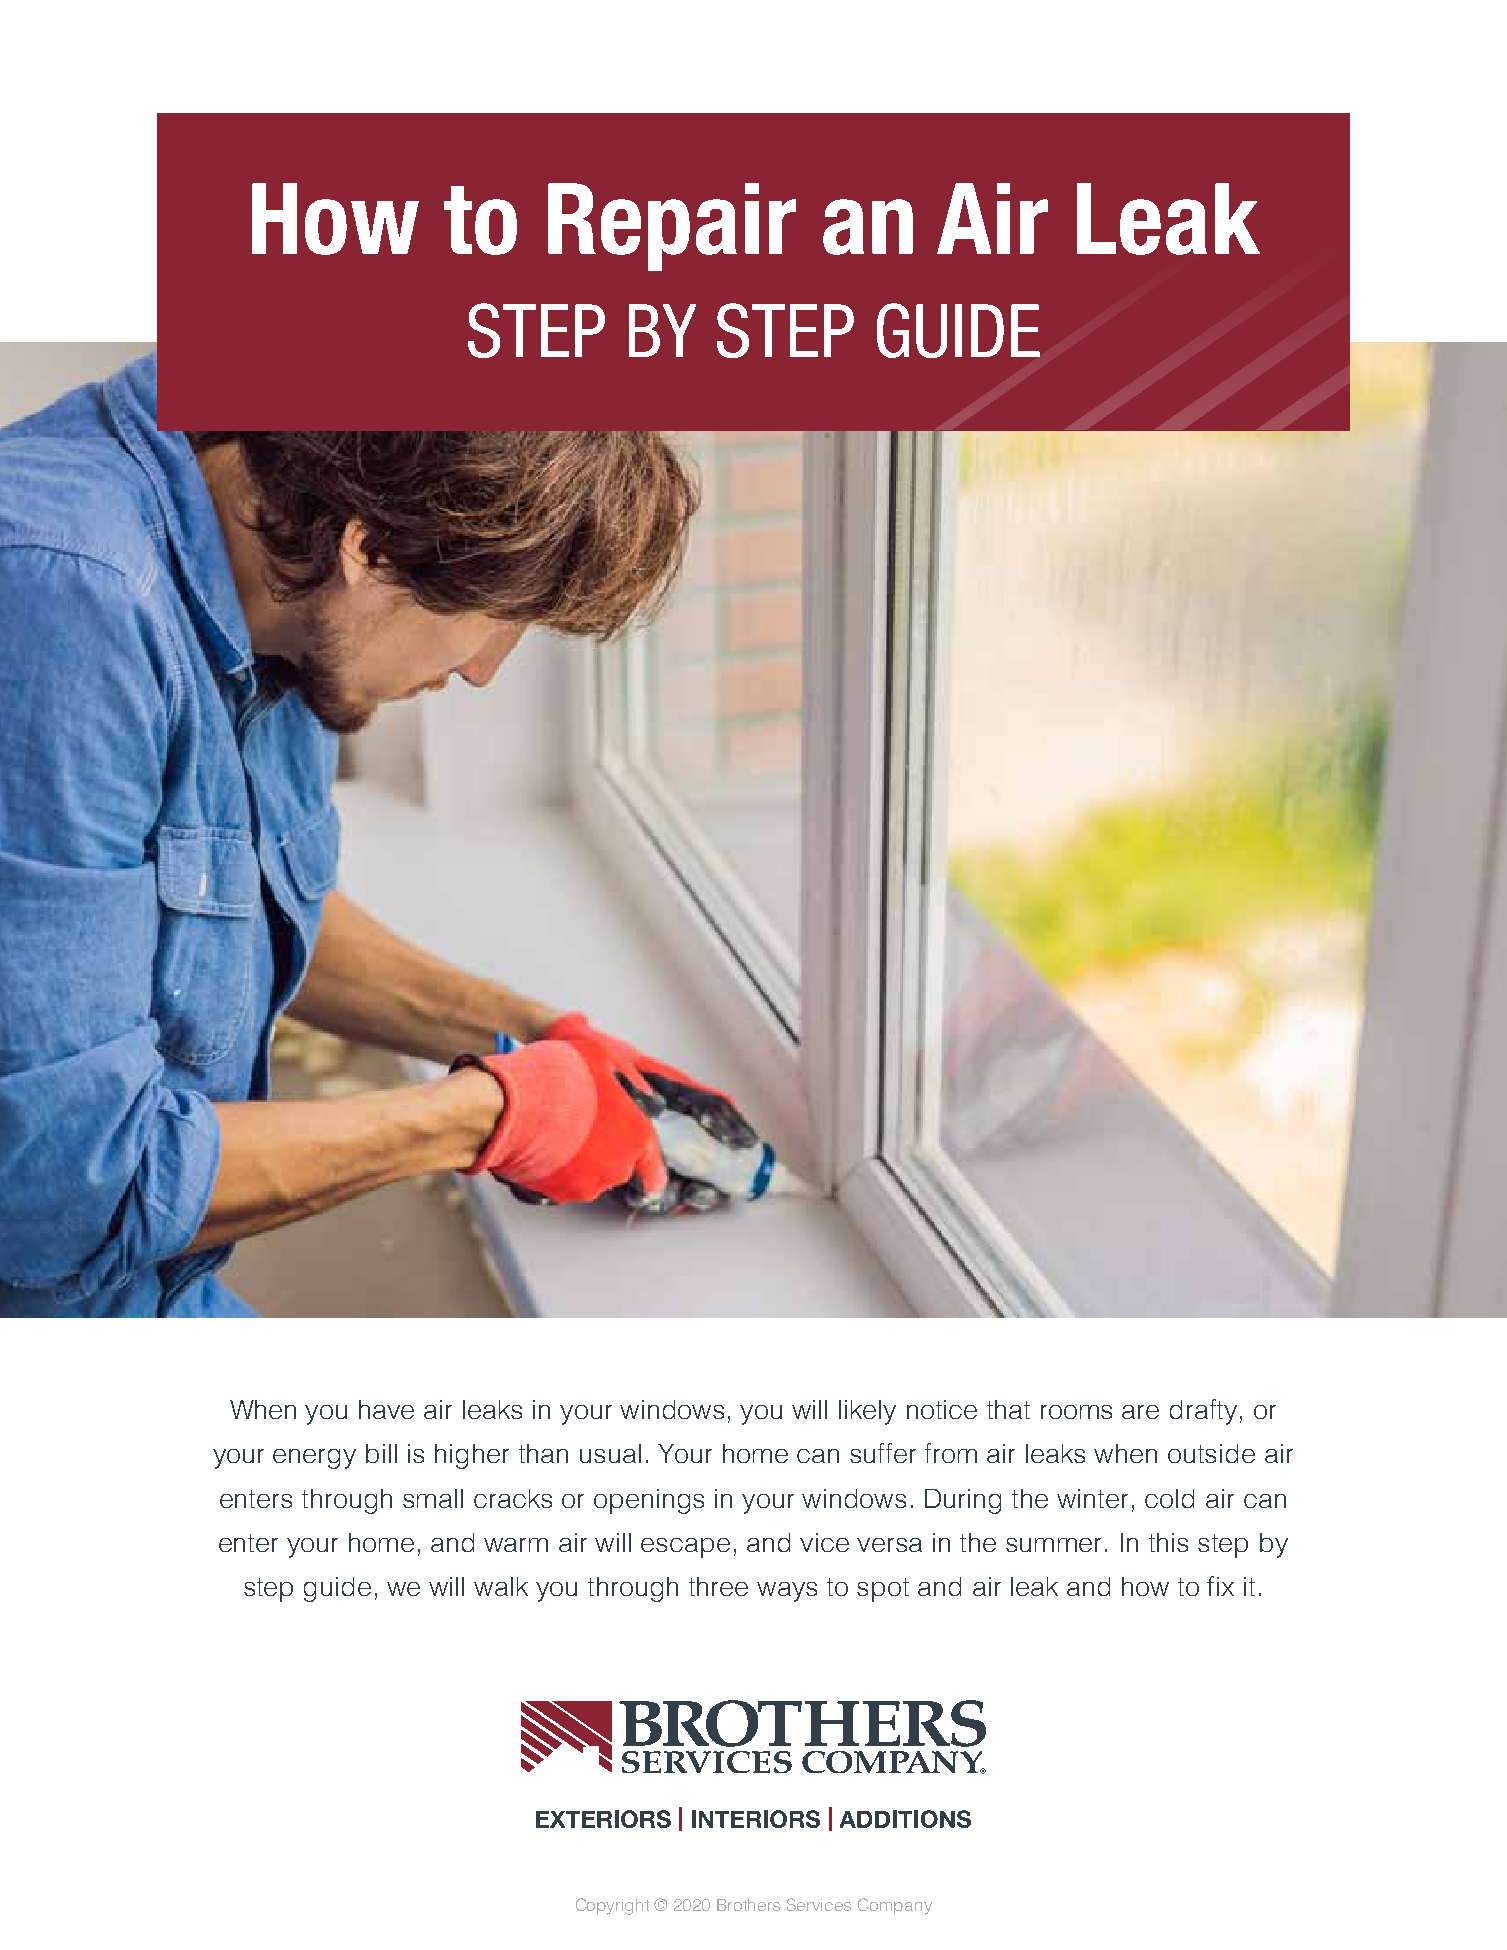  What do you see at coordinates (1203, 1412) in the screenshot?
I see `drafty` at bounding box center [1203, 1412].
